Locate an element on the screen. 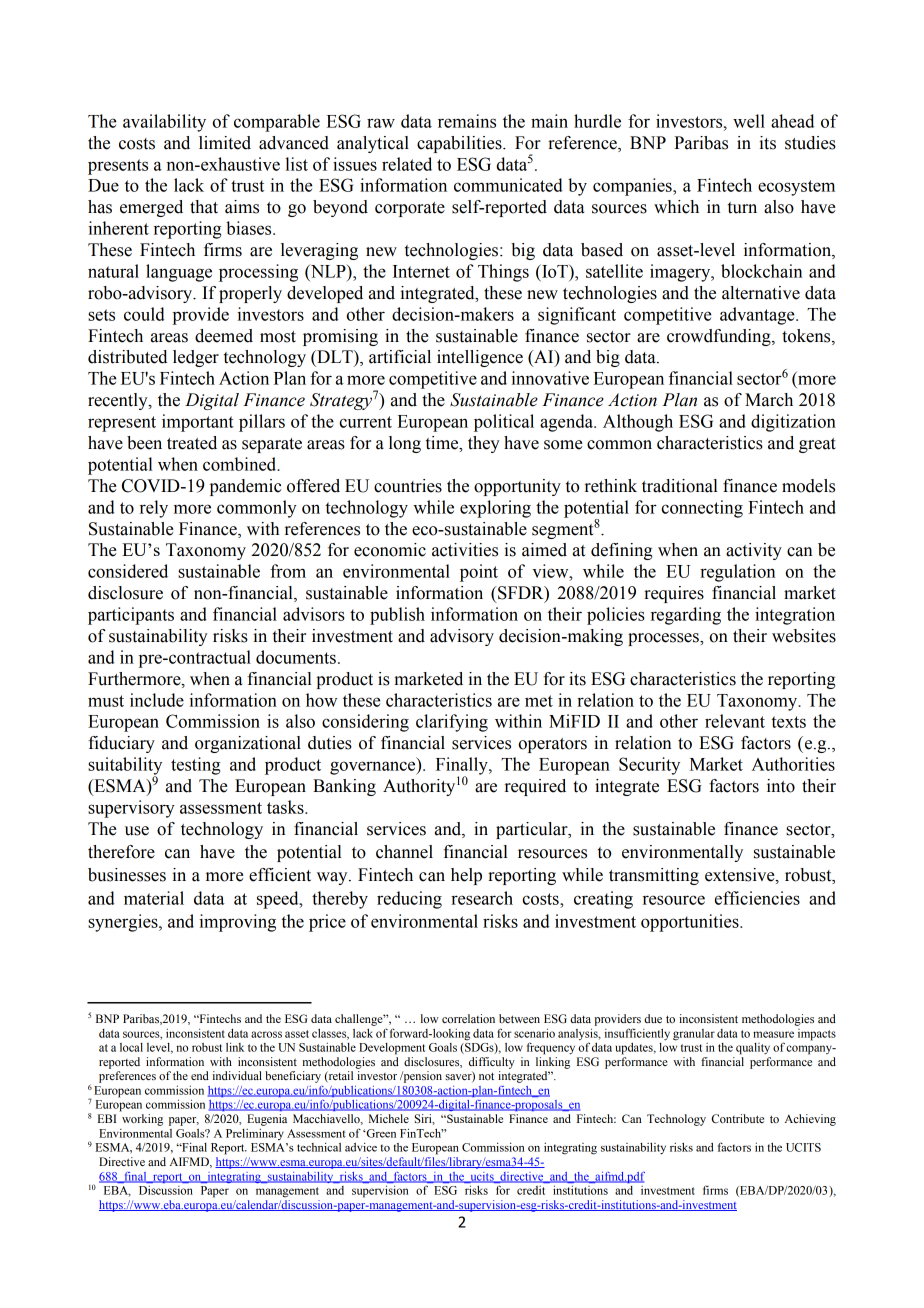 The height and width of the screenshot is (1308, 924). limited is located at coordinates (225, 143).
